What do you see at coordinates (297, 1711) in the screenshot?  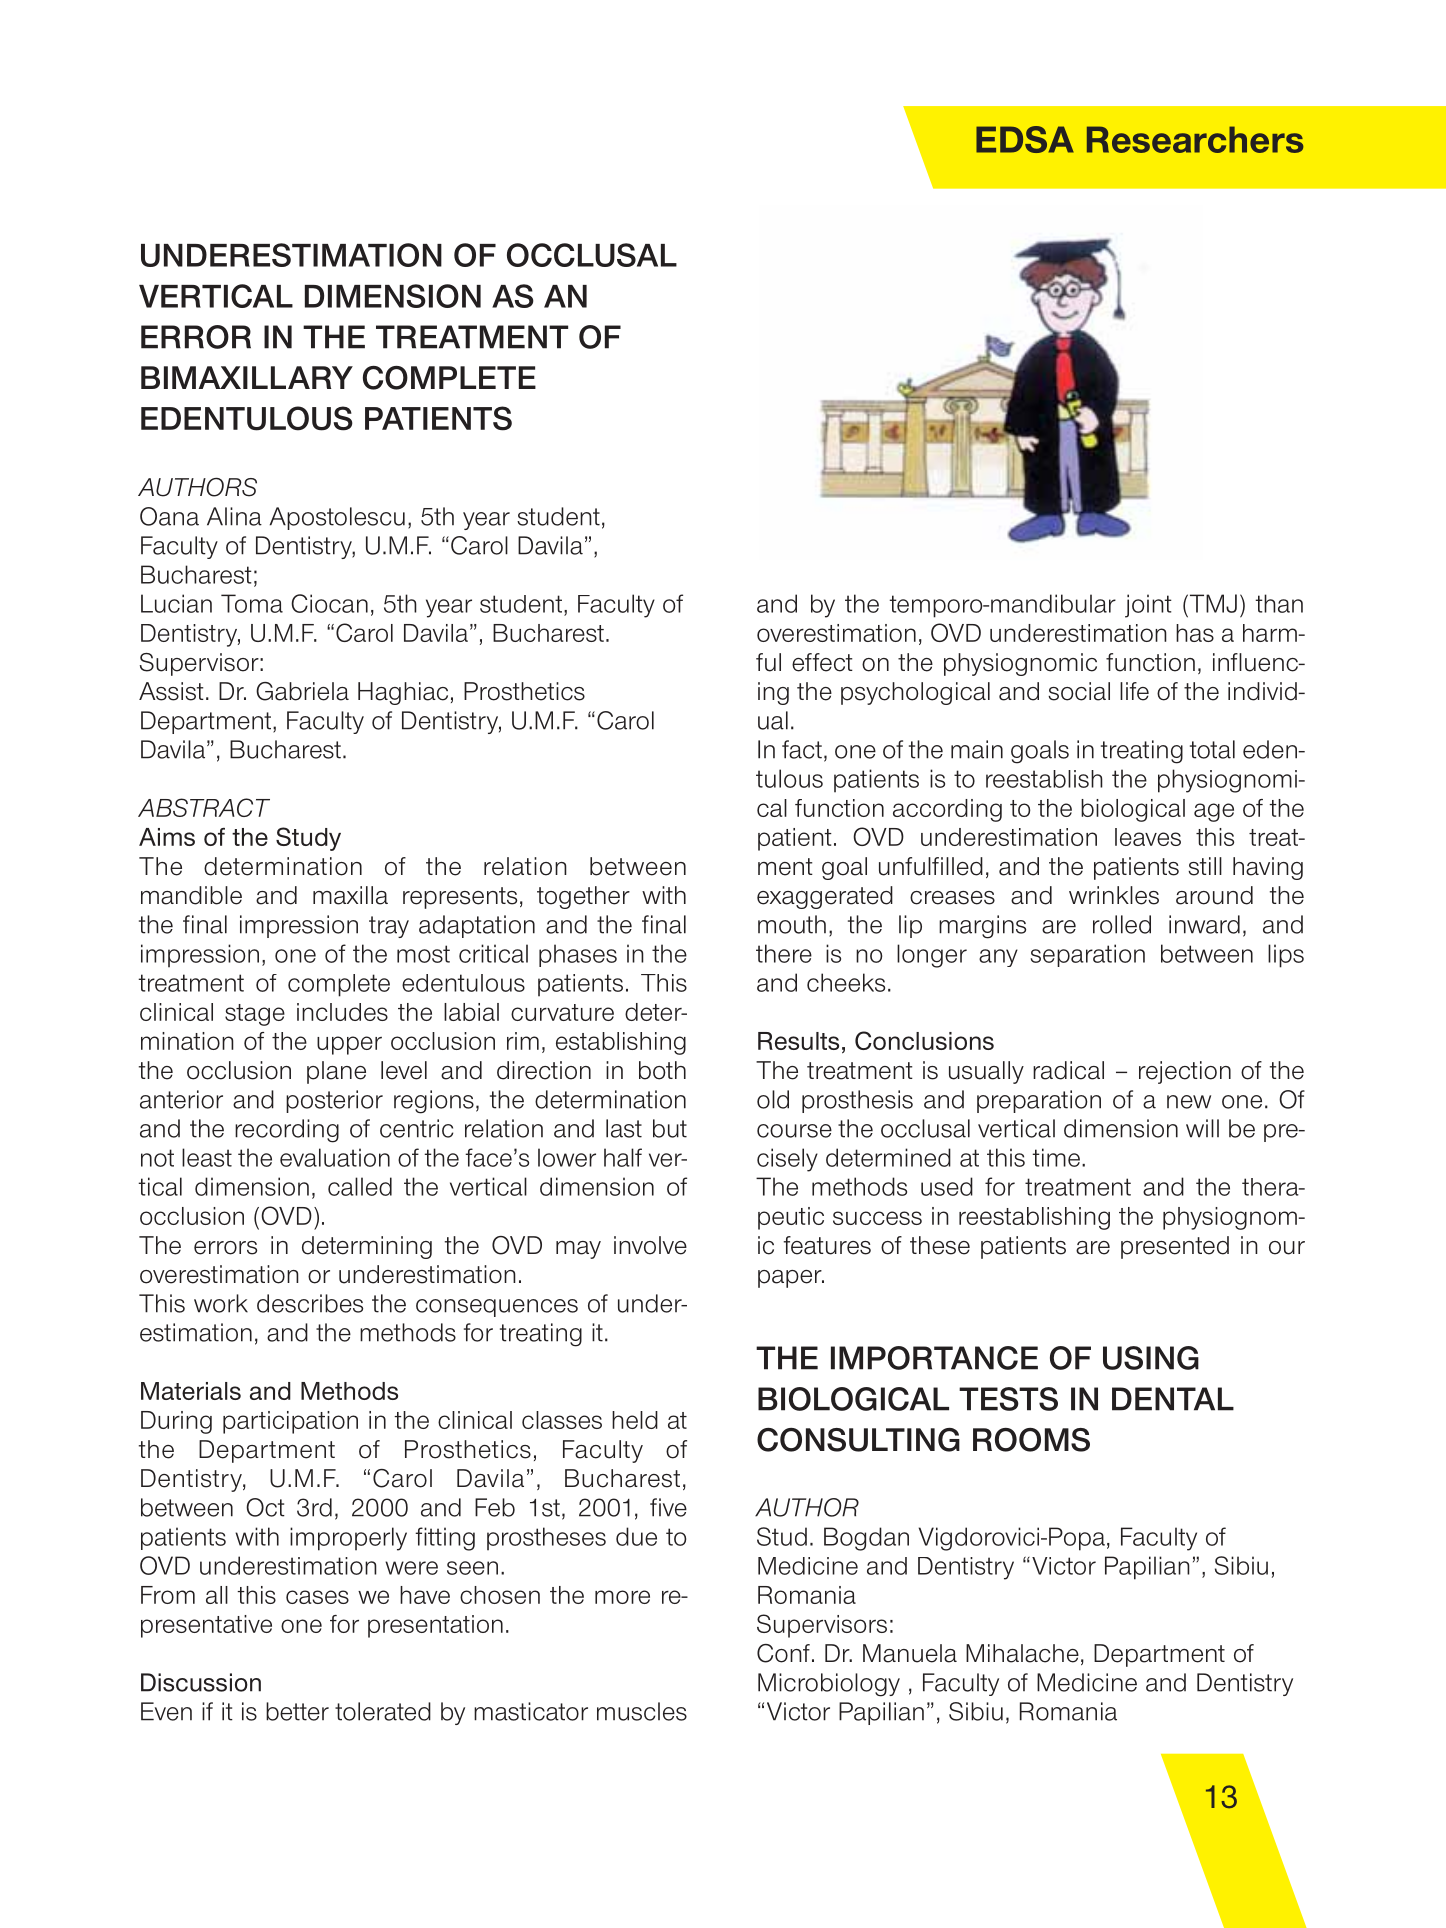 I see `better` at bounding box center [297, 1711].
